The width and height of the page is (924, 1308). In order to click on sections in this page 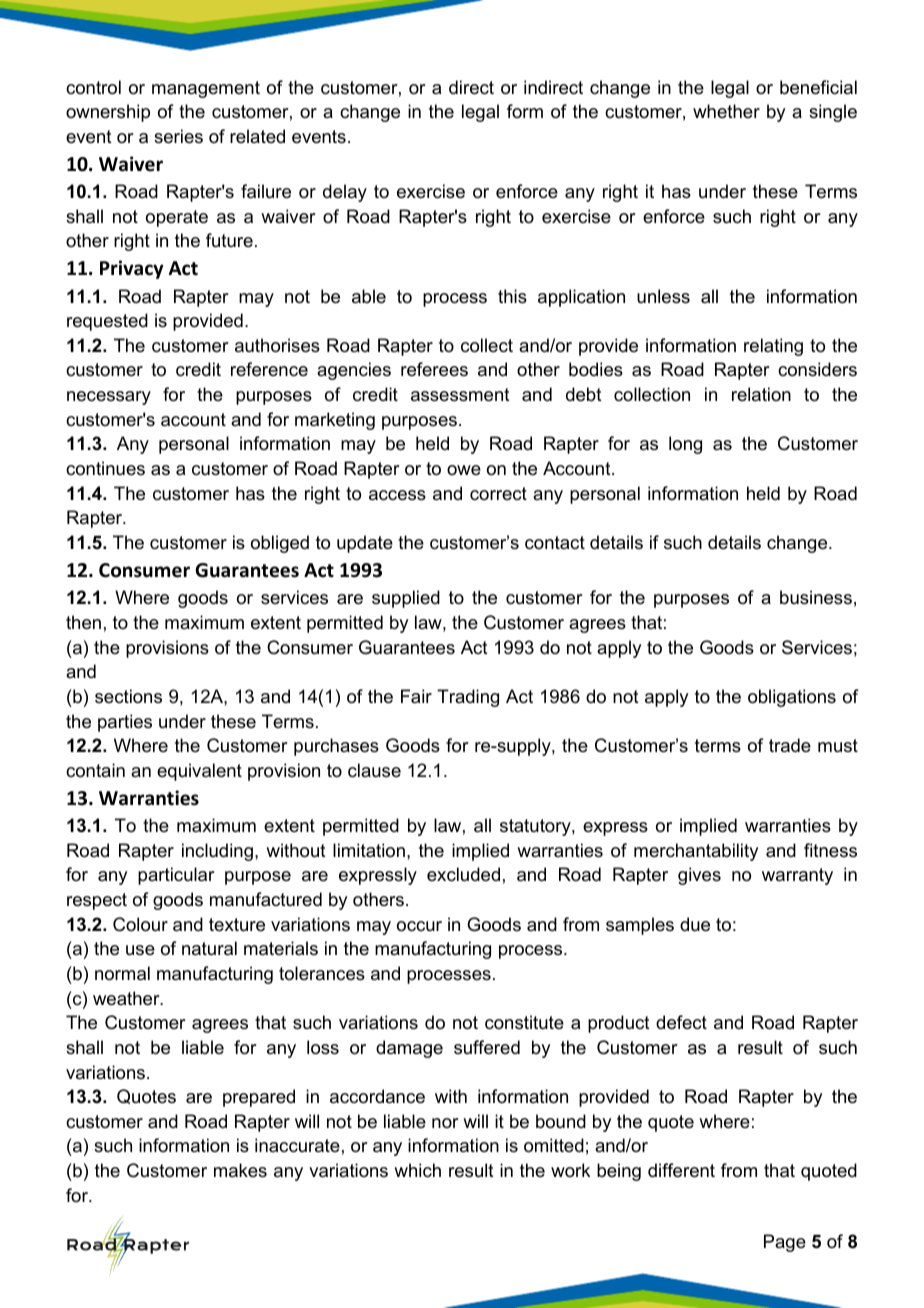, I will do `click(128, 696)`.
